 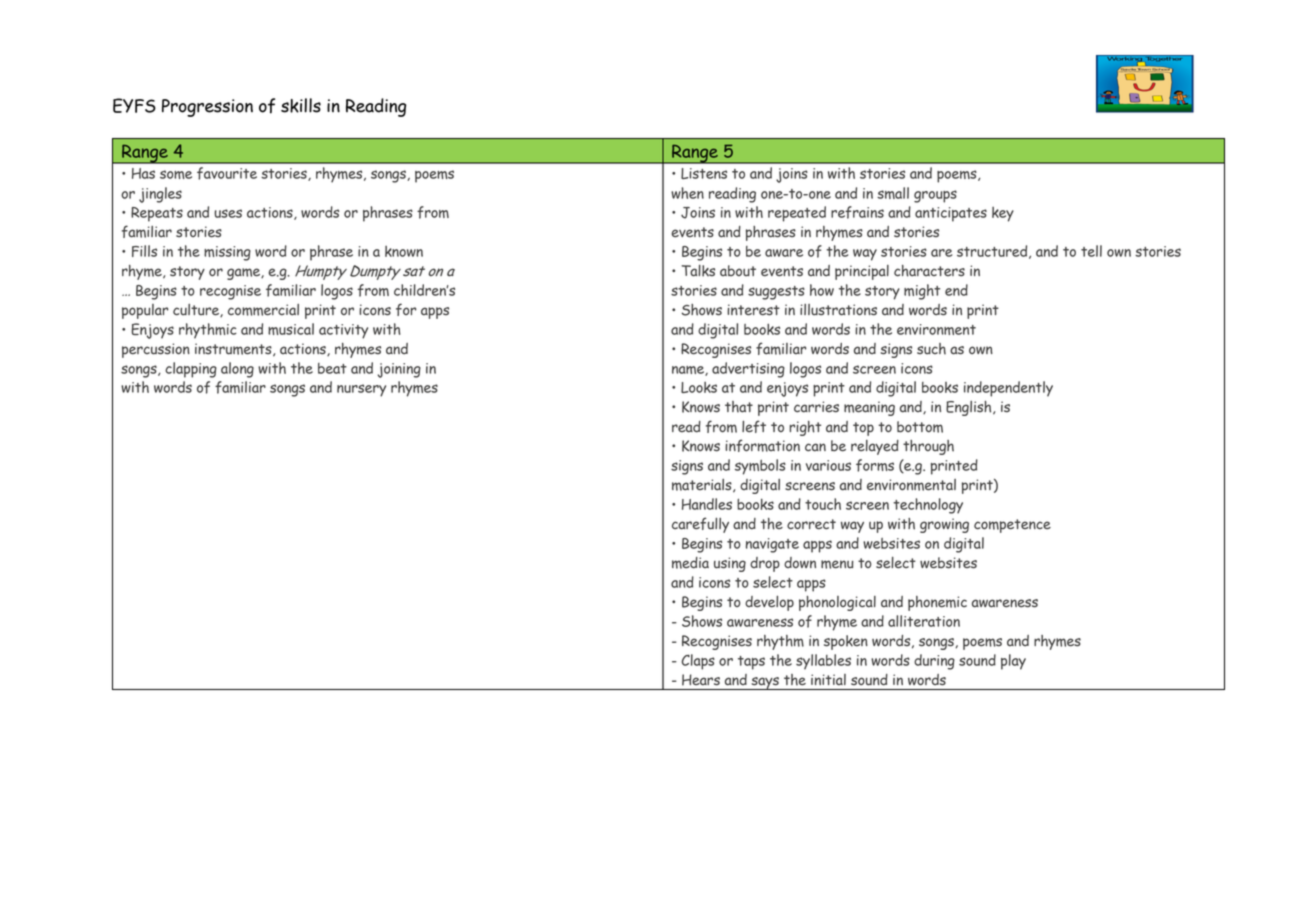 I want to click on Looks, so click(x=699, y=387).
